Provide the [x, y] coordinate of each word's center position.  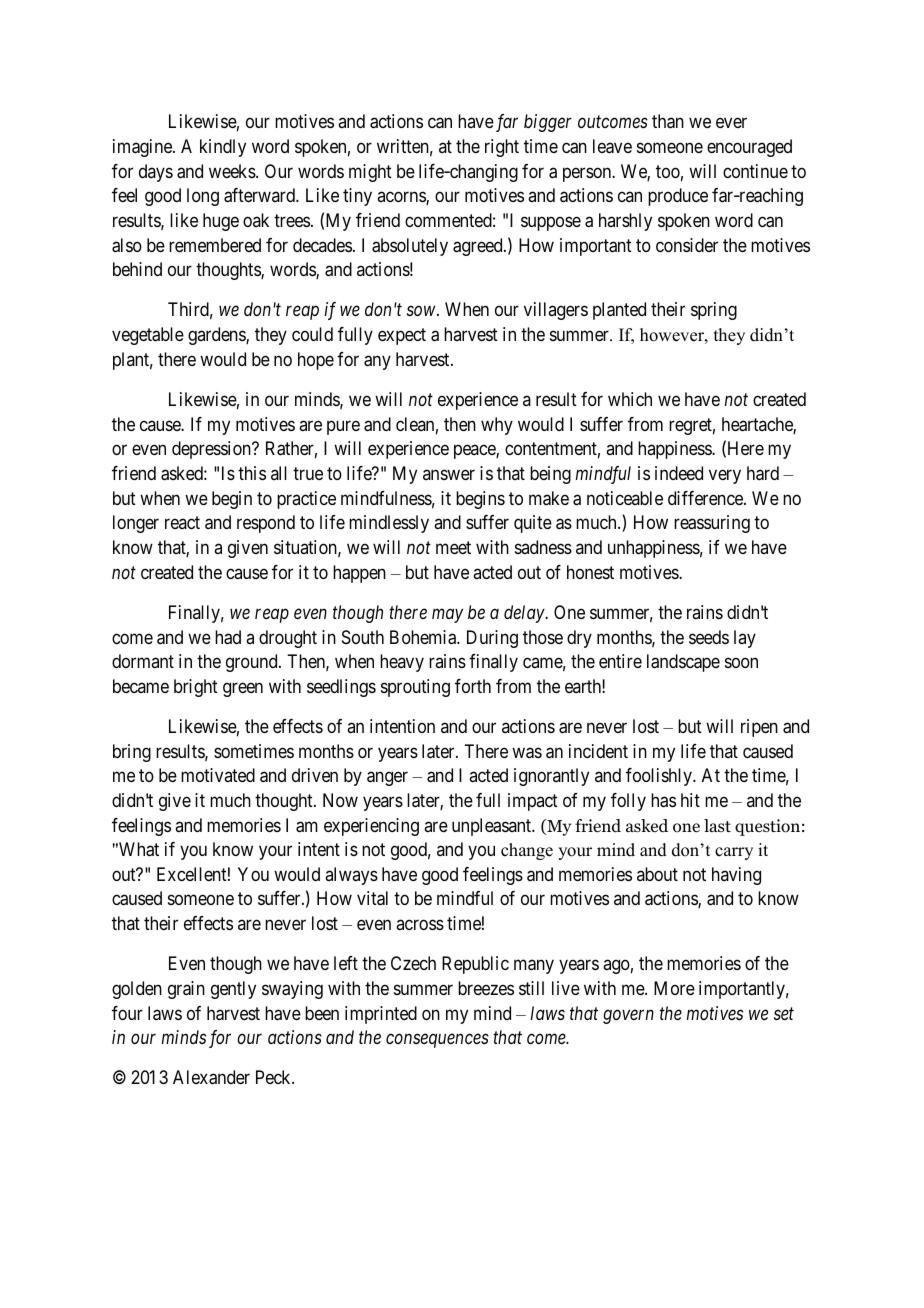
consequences [437, 1041]
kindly [223, 148]
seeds [709, 637]
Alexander [211, 1077]
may [447, 616]
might [370, 173]
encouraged [749, 148]
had [228, 637]
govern [628, 1017]
